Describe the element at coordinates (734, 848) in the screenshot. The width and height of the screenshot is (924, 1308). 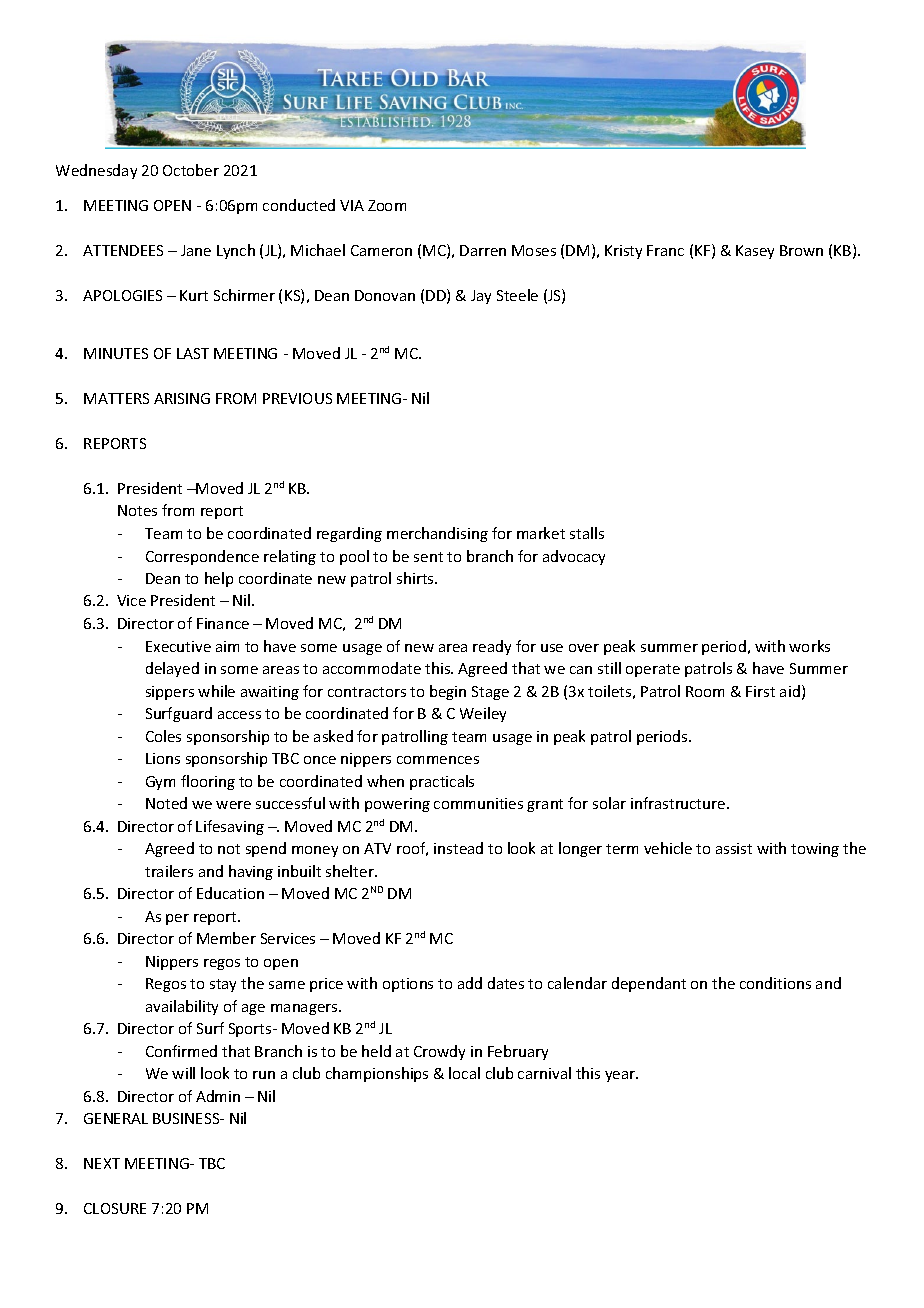
I see `assist` at that location.
